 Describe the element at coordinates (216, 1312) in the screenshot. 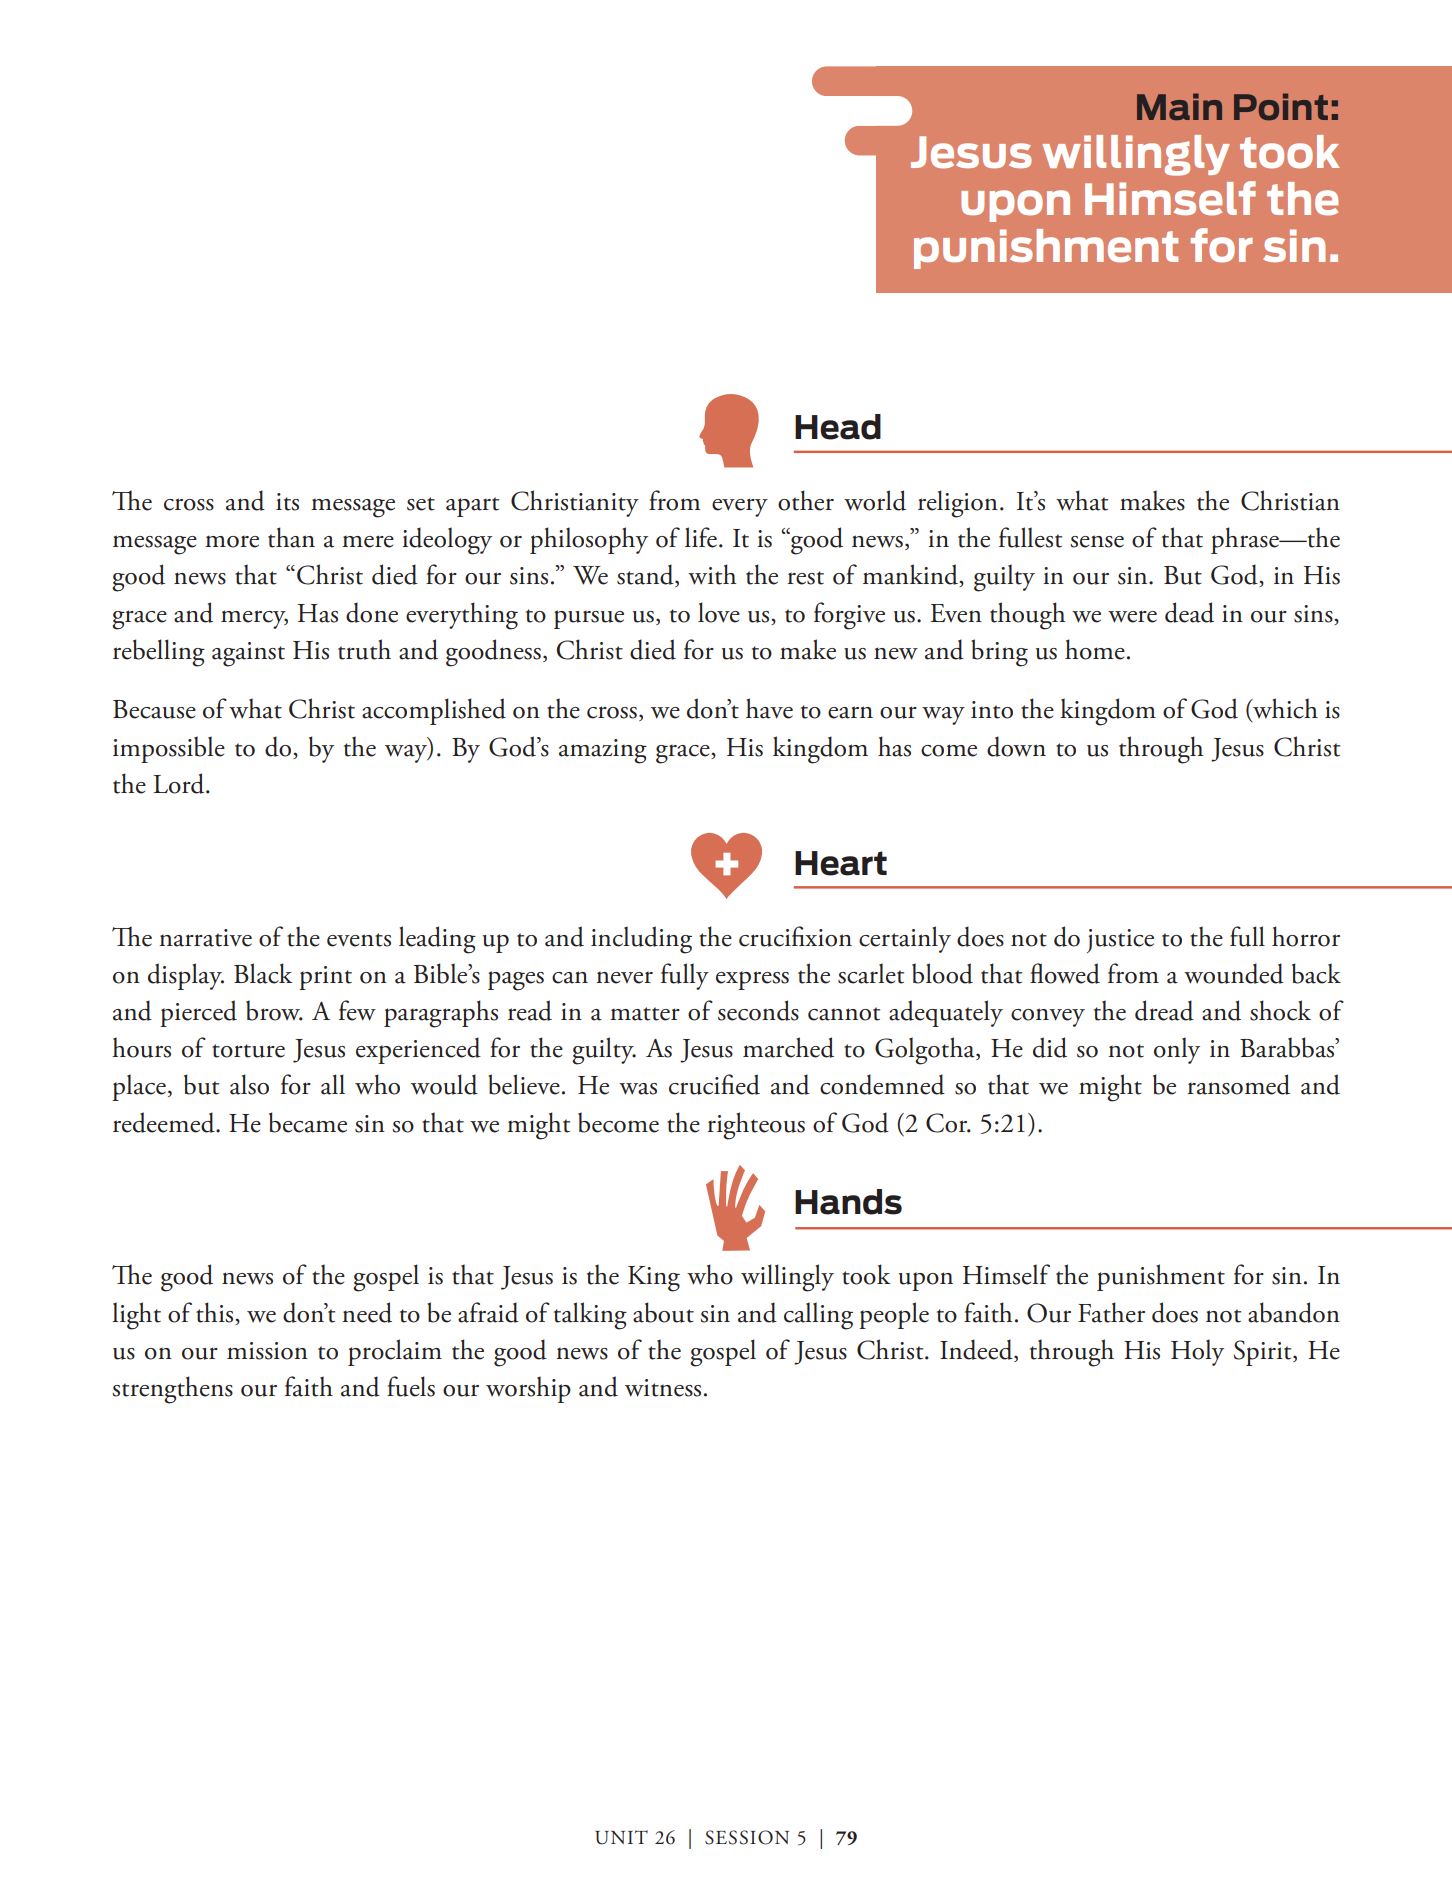

I see `this` at that location.
